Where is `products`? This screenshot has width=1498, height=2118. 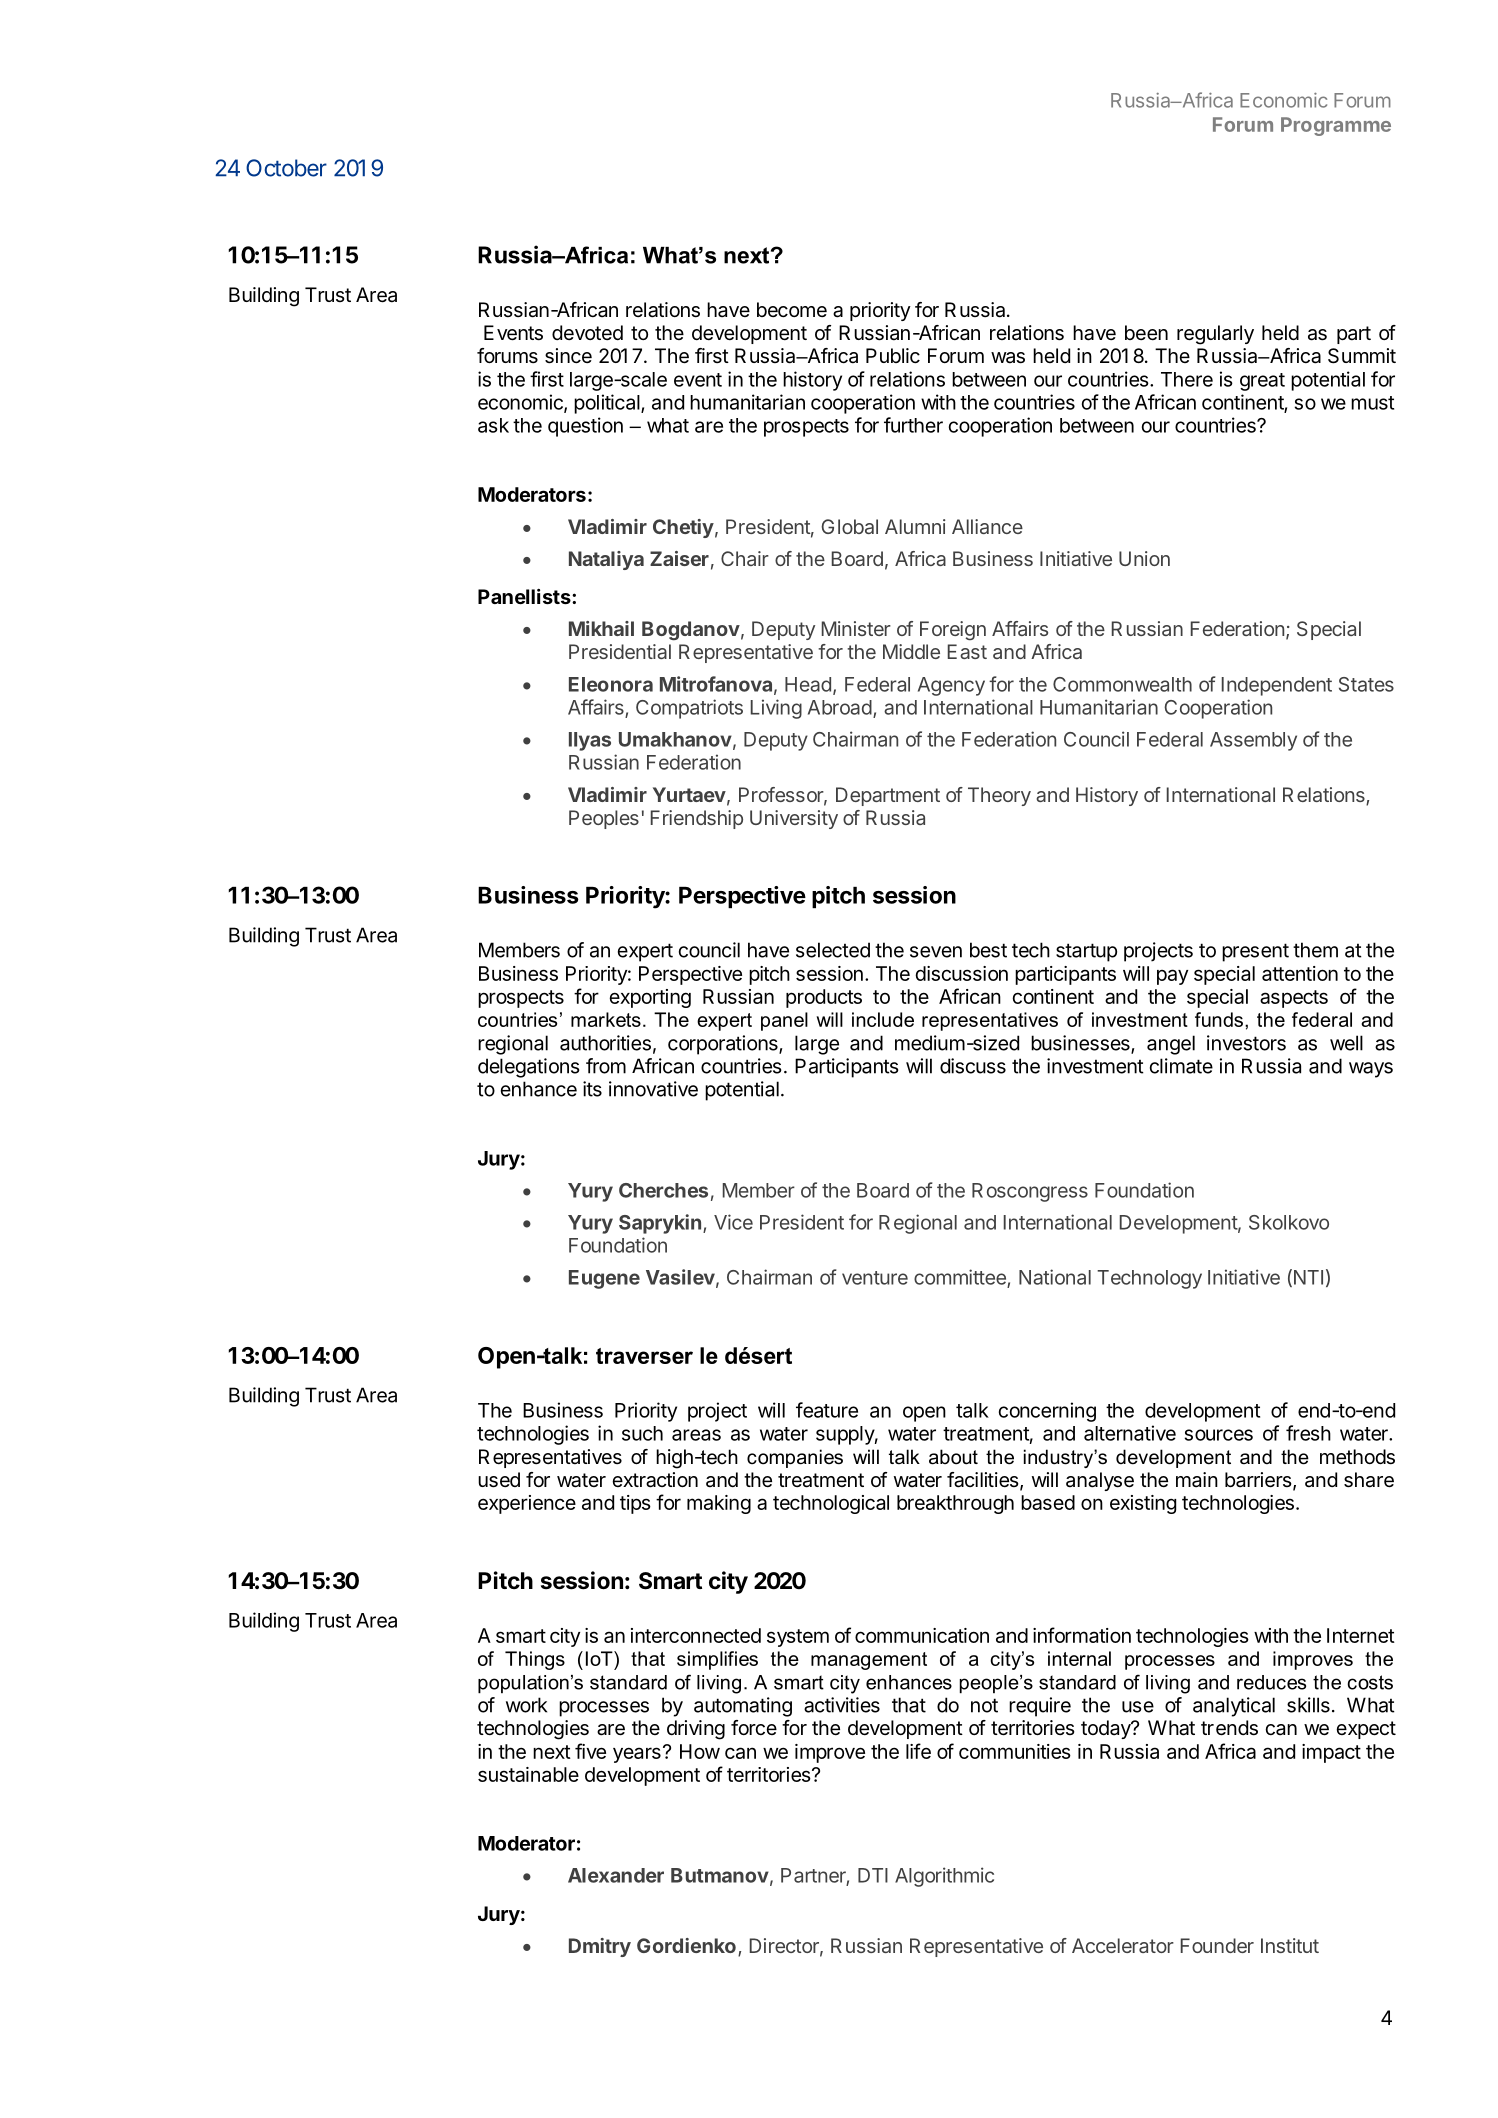 products is located at coordinates (824, 998).
